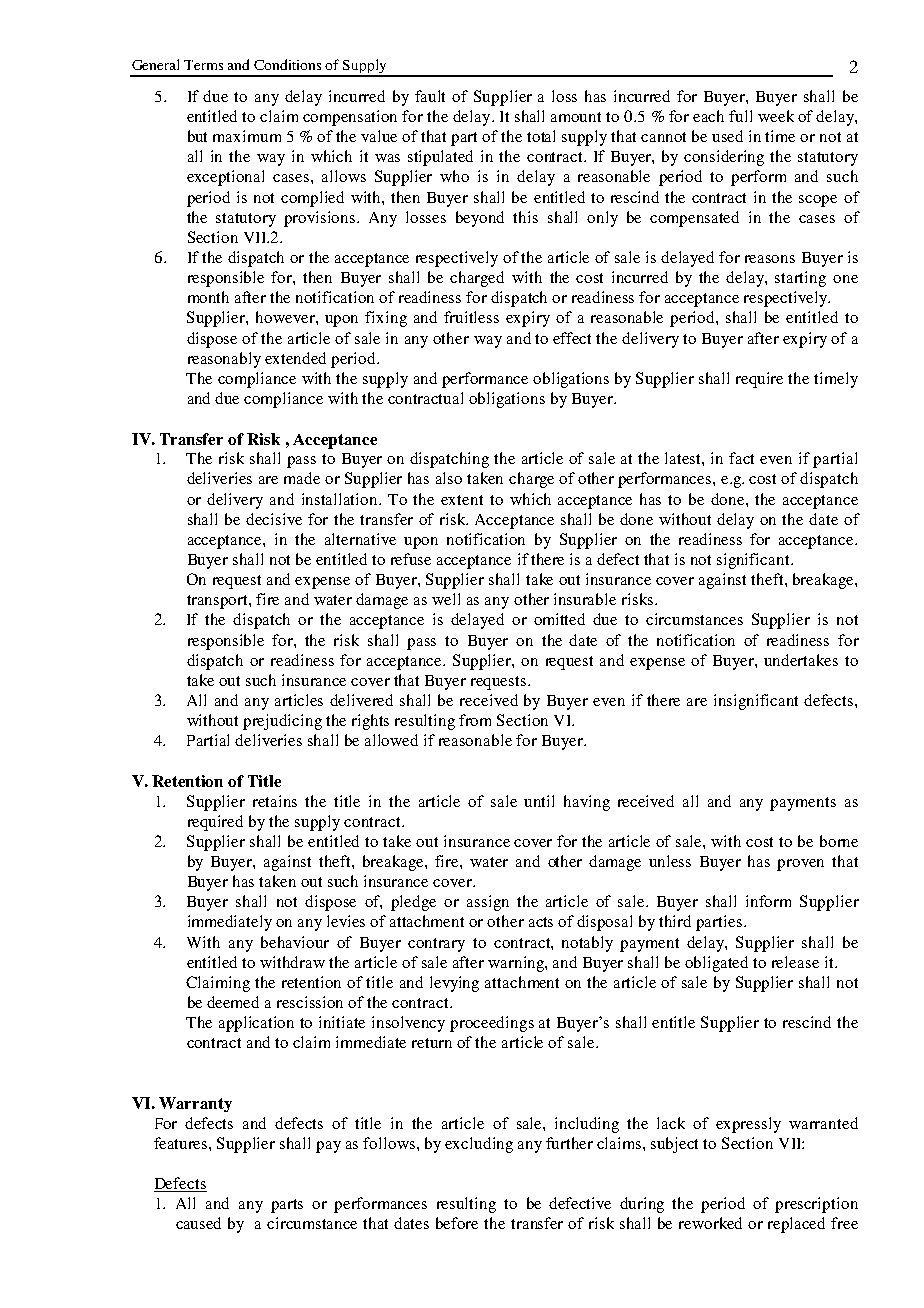 The height and width of the screenshot is (1308, 924). Describe the element at coordinates (247, 136) in the screenshot. I see `maximum` at that location.
